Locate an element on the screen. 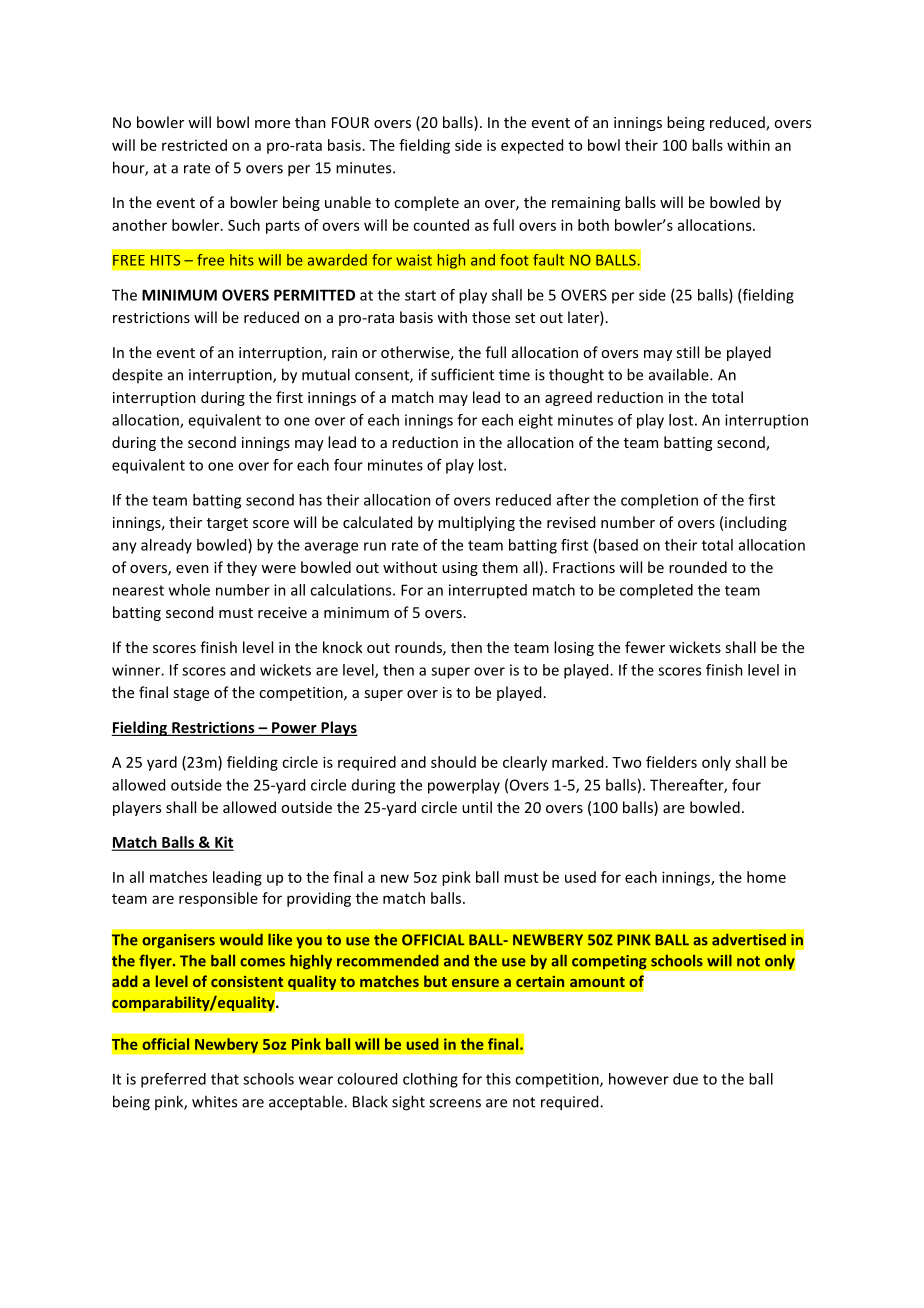 This screenshot has height=1308, width=924. rounded is located at coordinates (698, 567).
